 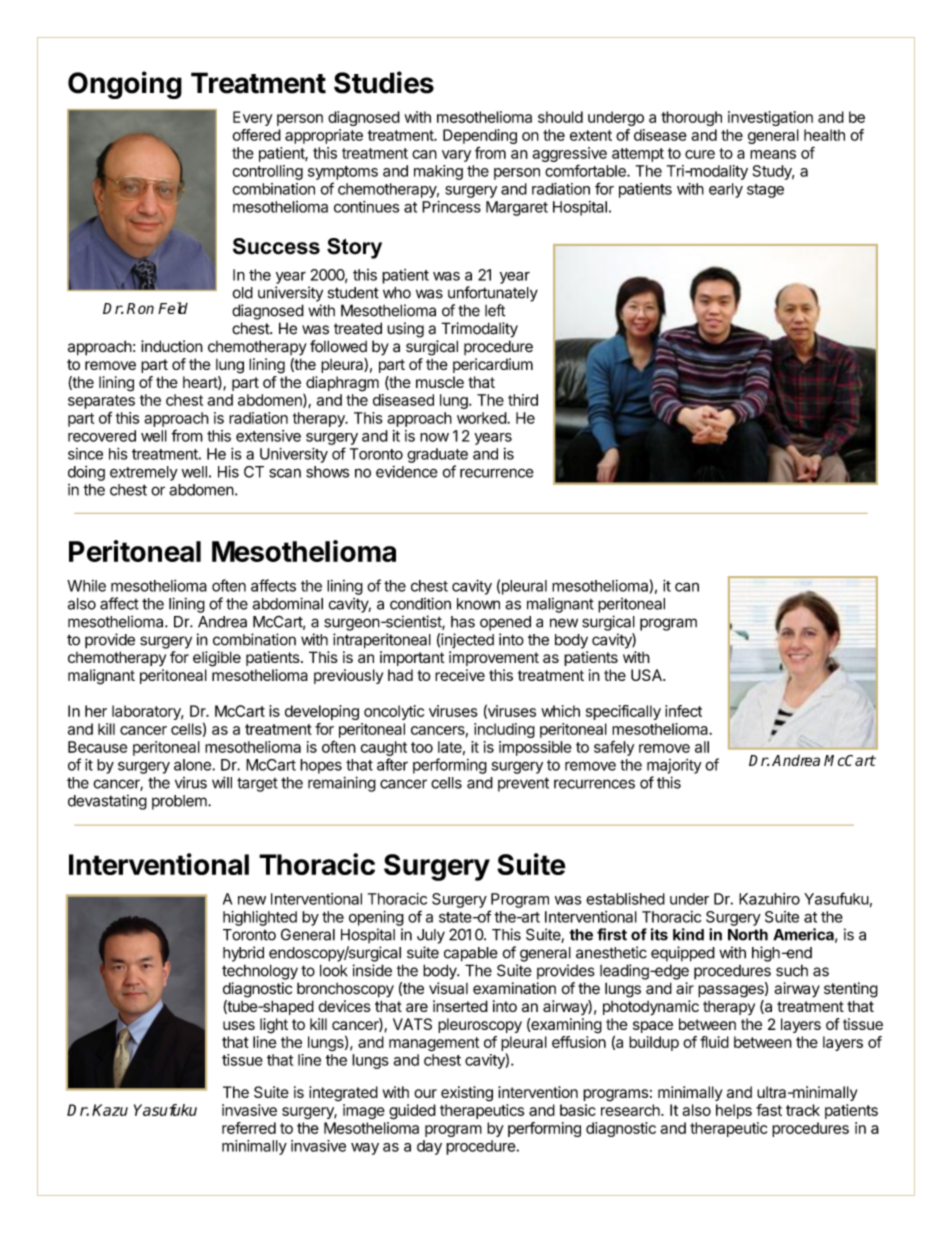 I want to click on majority, so click(x=674, y=766).
